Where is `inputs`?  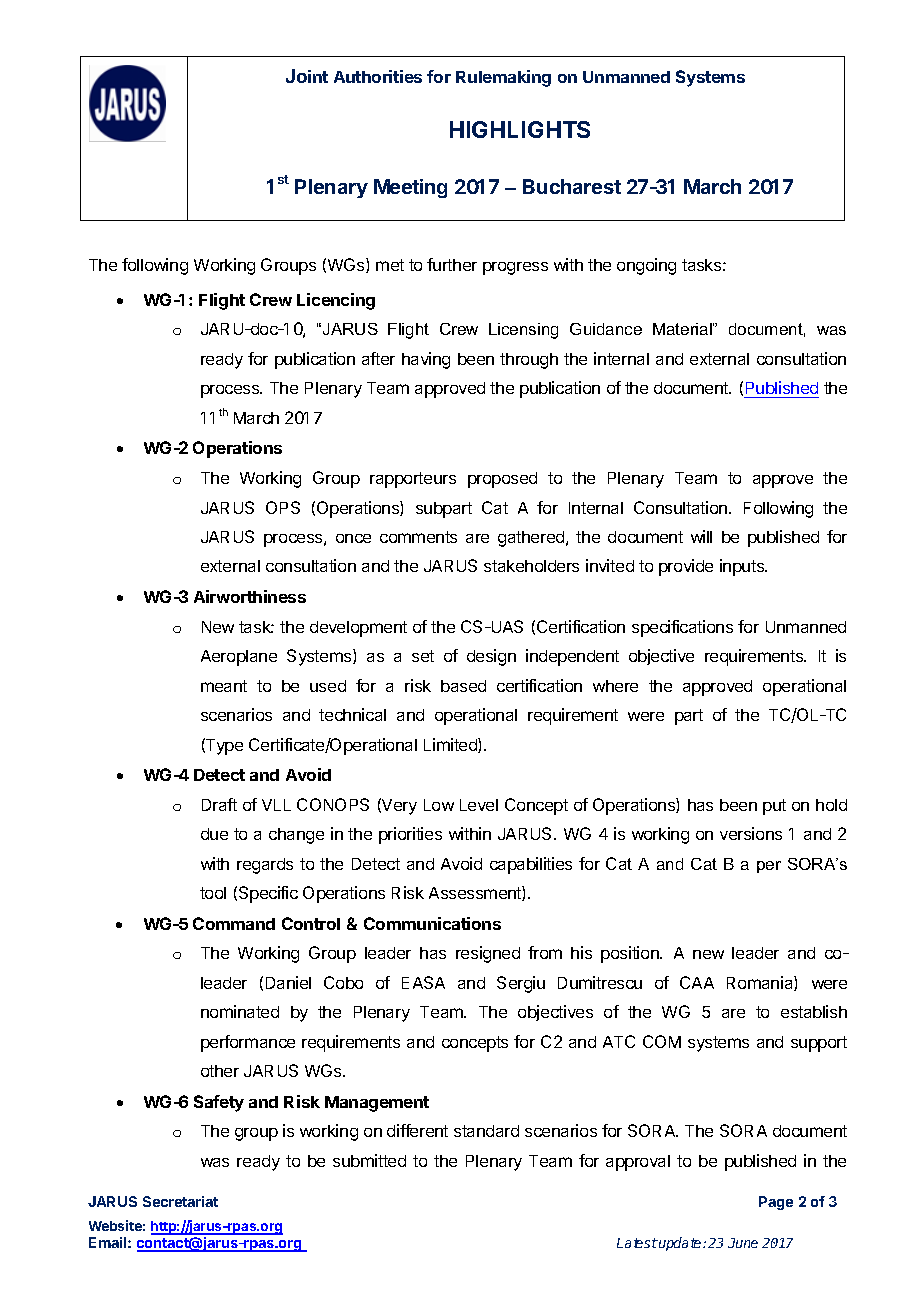 inputs is located at coordinates (743, 567).
